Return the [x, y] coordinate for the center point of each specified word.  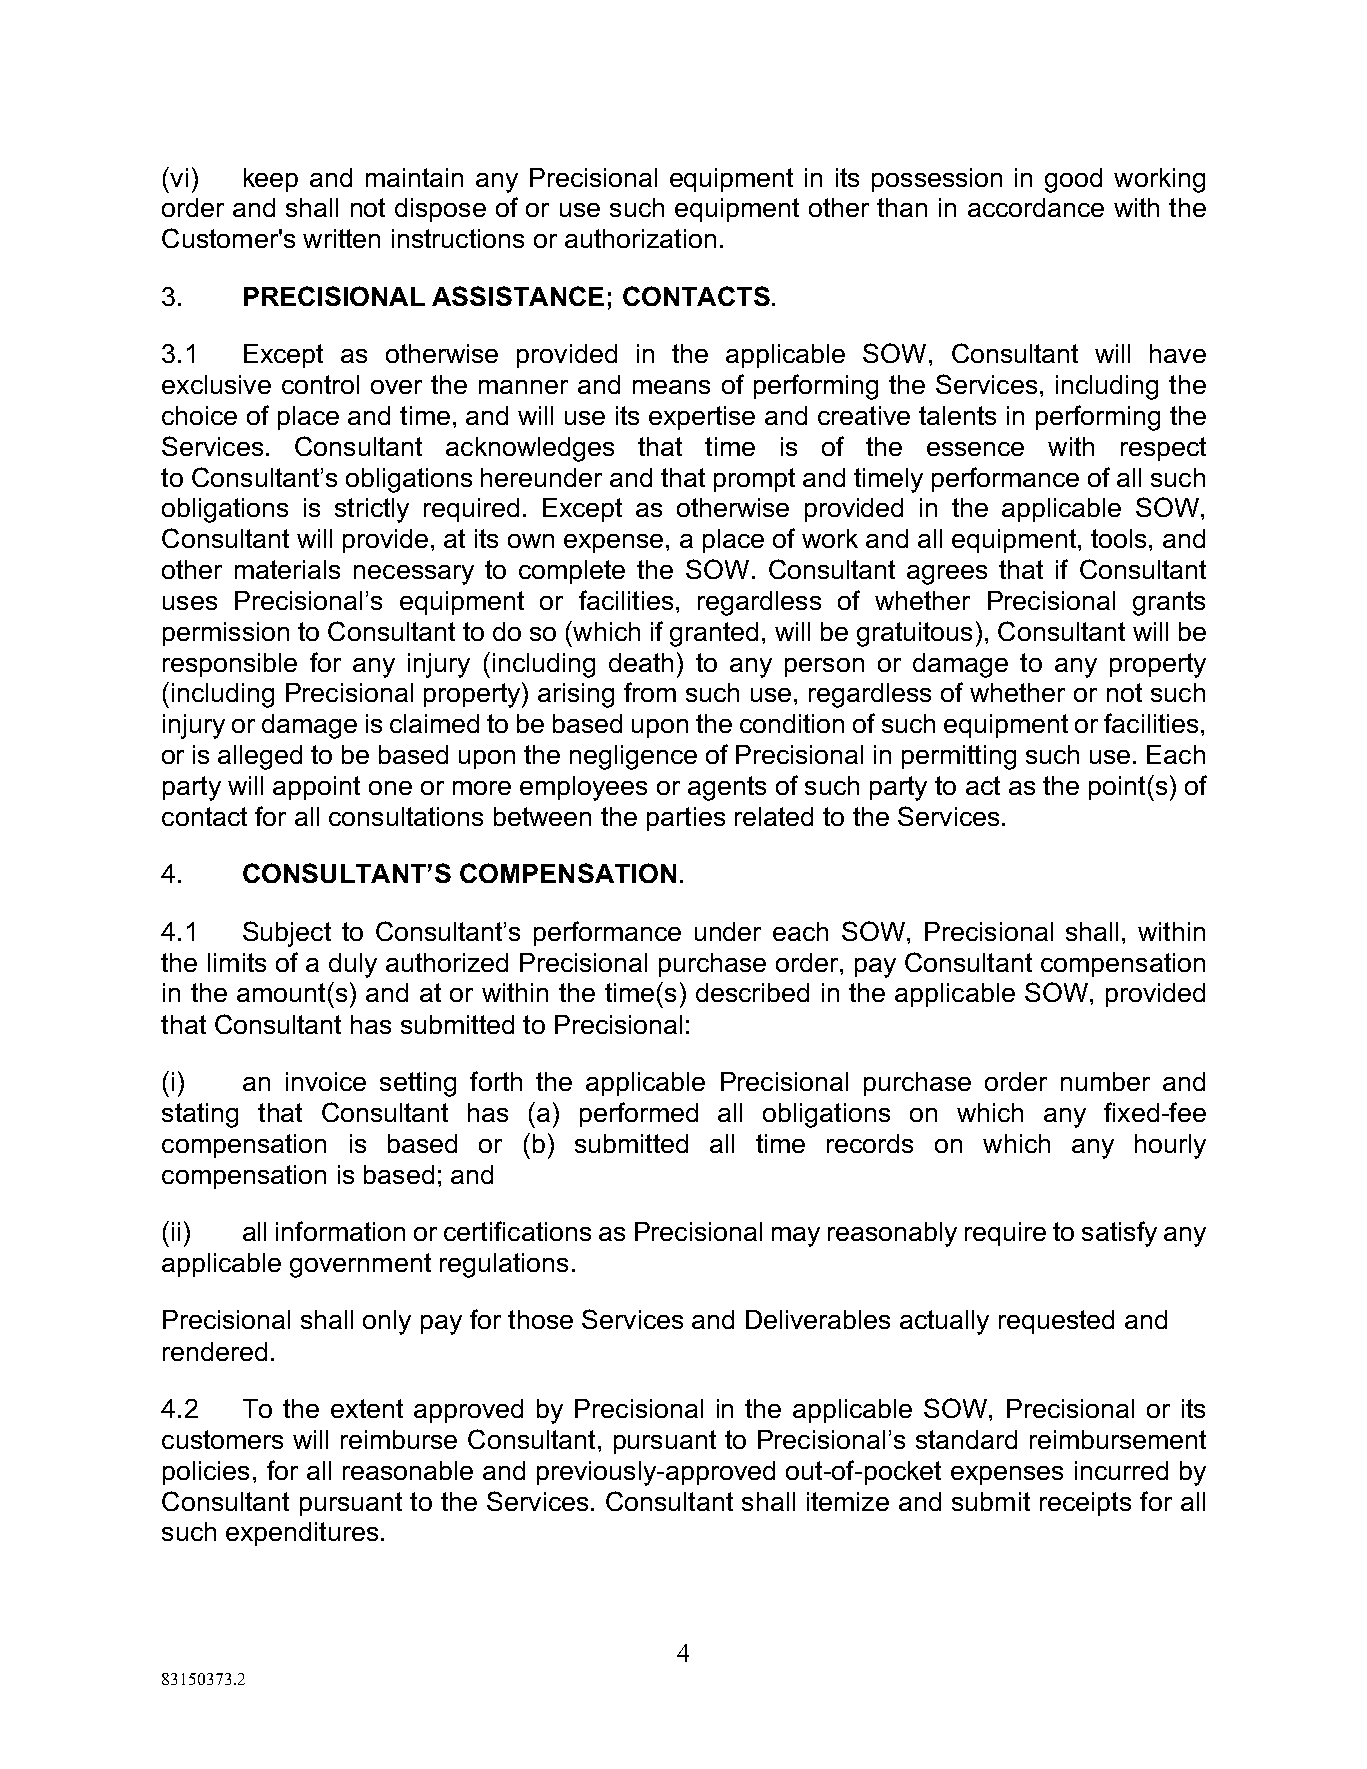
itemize [848, 1501]
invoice [326, 1081]
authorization [640, 238]
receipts [1085, 1504]
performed [639, 1114]
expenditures [302, 1534]
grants [1169, 603]
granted [714, 634]
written [341, 238]
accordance [1036, 207]
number [1105, 1081]
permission [226, 634]
